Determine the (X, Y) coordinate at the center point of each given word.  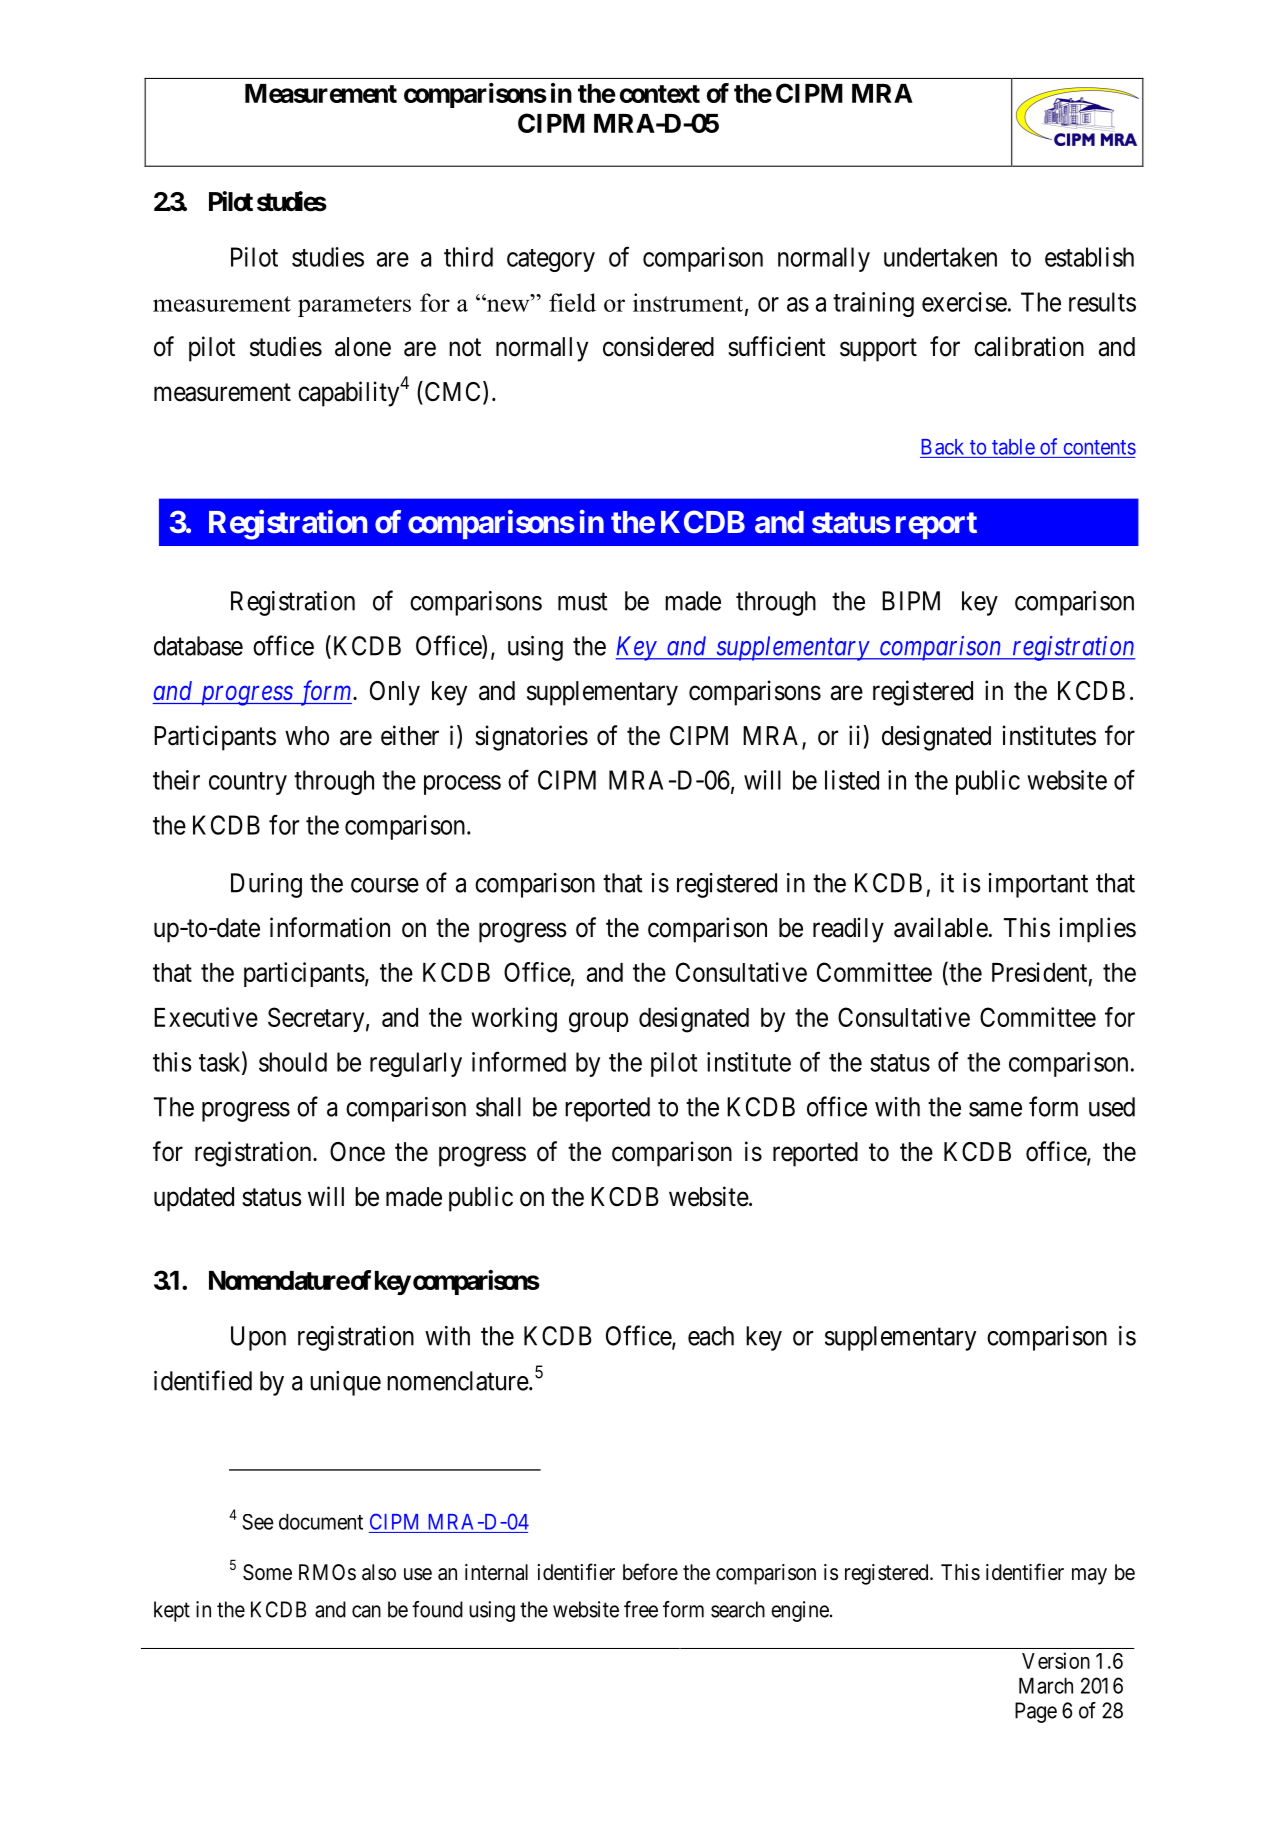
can (366, 1611)
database (198, 646)
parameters (354, 306)
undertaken (940, 257)
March (1046, 1686)
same (995, 1109)
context (660, 94)
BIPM (911, 601)
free (641, 1609)
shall (498, 1107)
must (582, 602)
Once (357, 1152)
